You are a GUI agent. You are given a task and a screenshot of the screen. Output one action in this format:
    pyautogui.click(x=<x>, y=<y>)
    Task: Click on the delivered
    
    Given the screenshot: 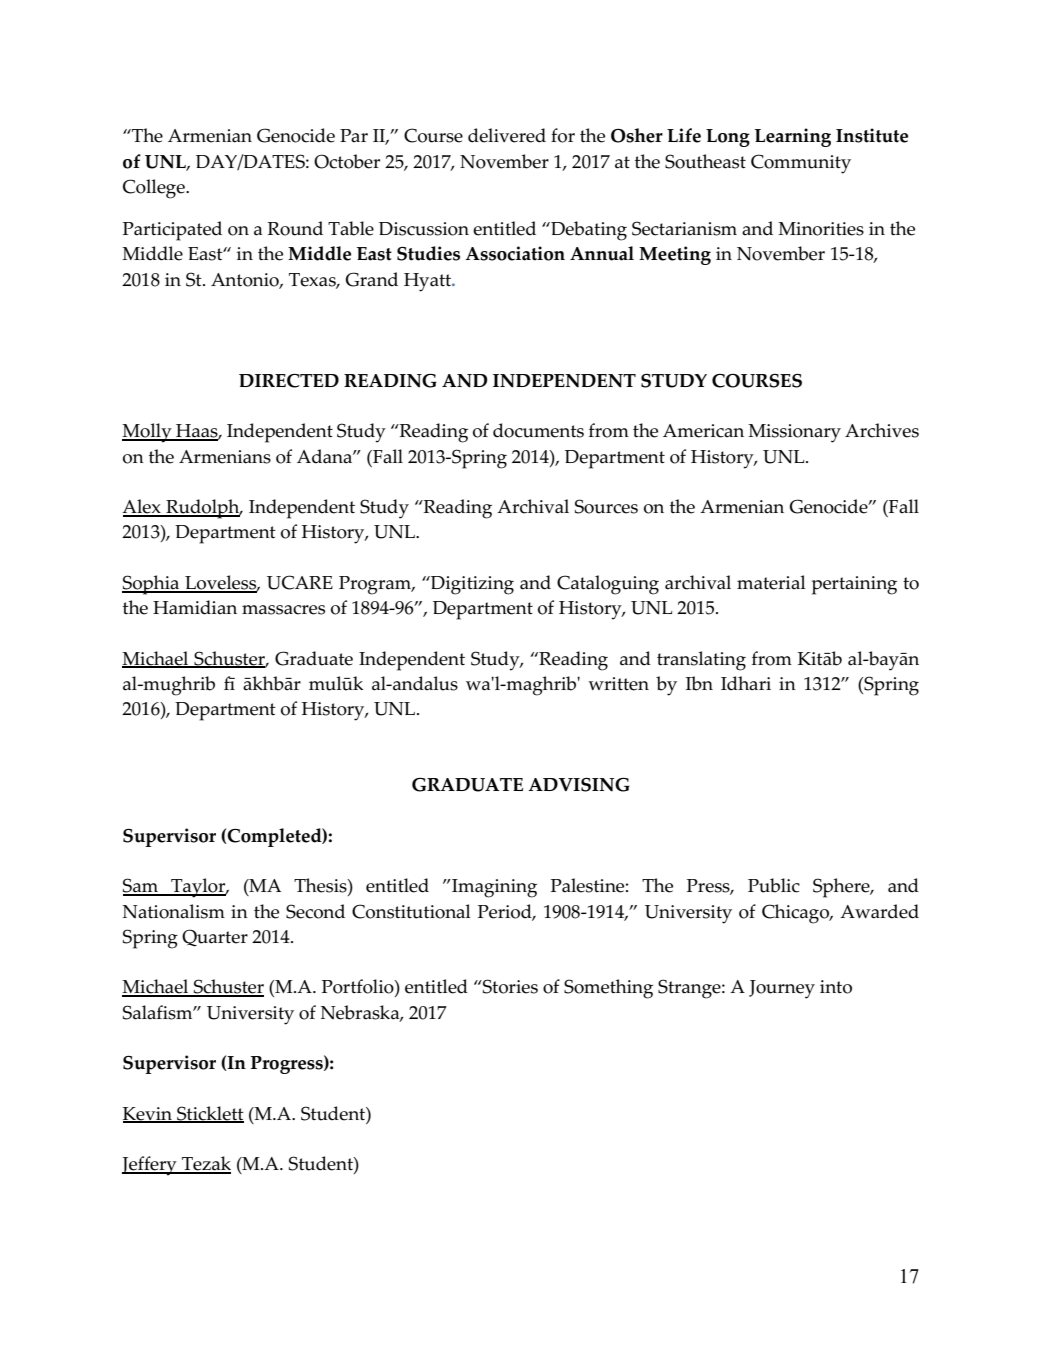 What is the action you would take?
    pyautogui.click(x=507, y=135)
